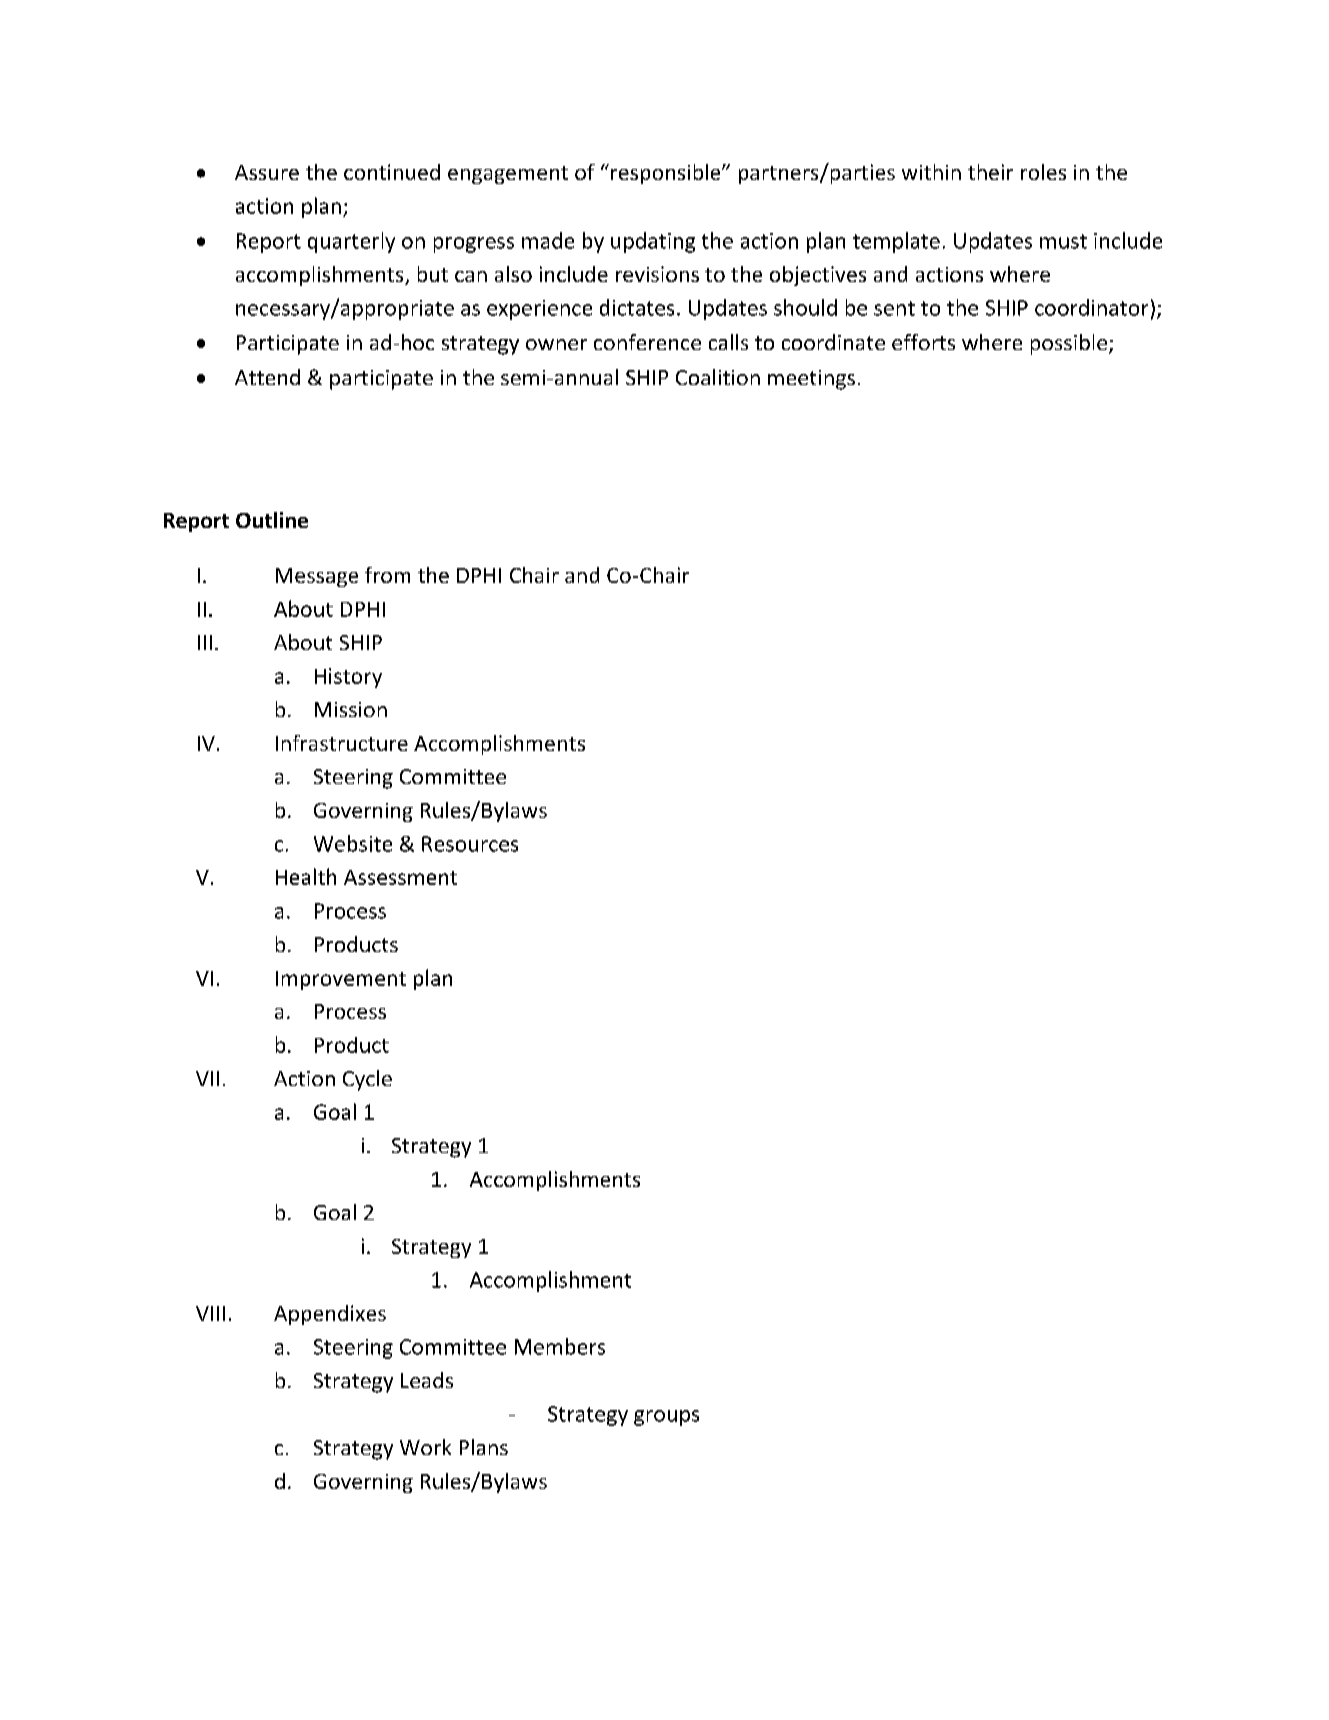  I want to click on quarterly, so click(351, 242).
